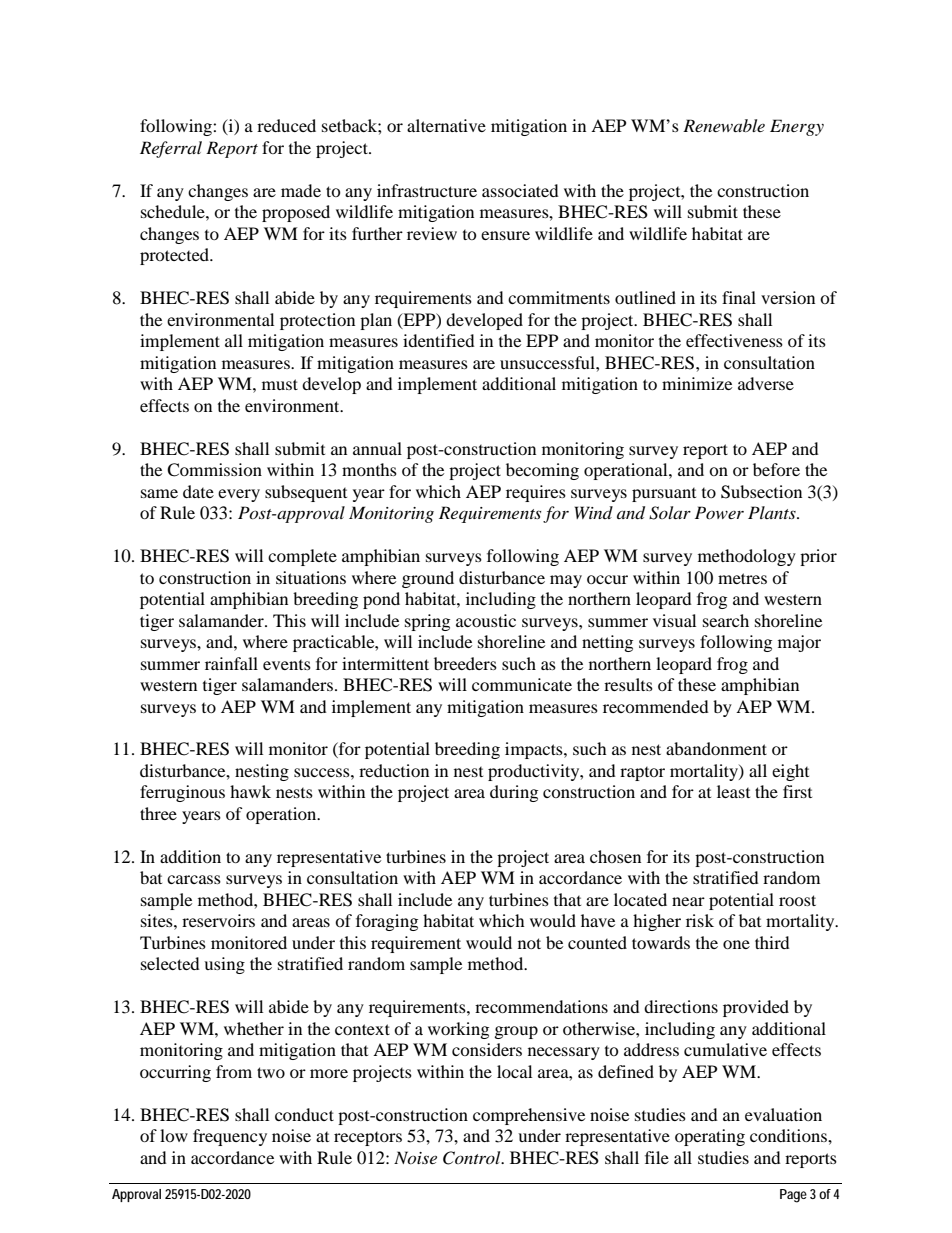 Image resolution: width=952 pixels, height=1233 pixels. Describe the element at coordinates (473, 1158) in the document. I see `Control` at that location.
